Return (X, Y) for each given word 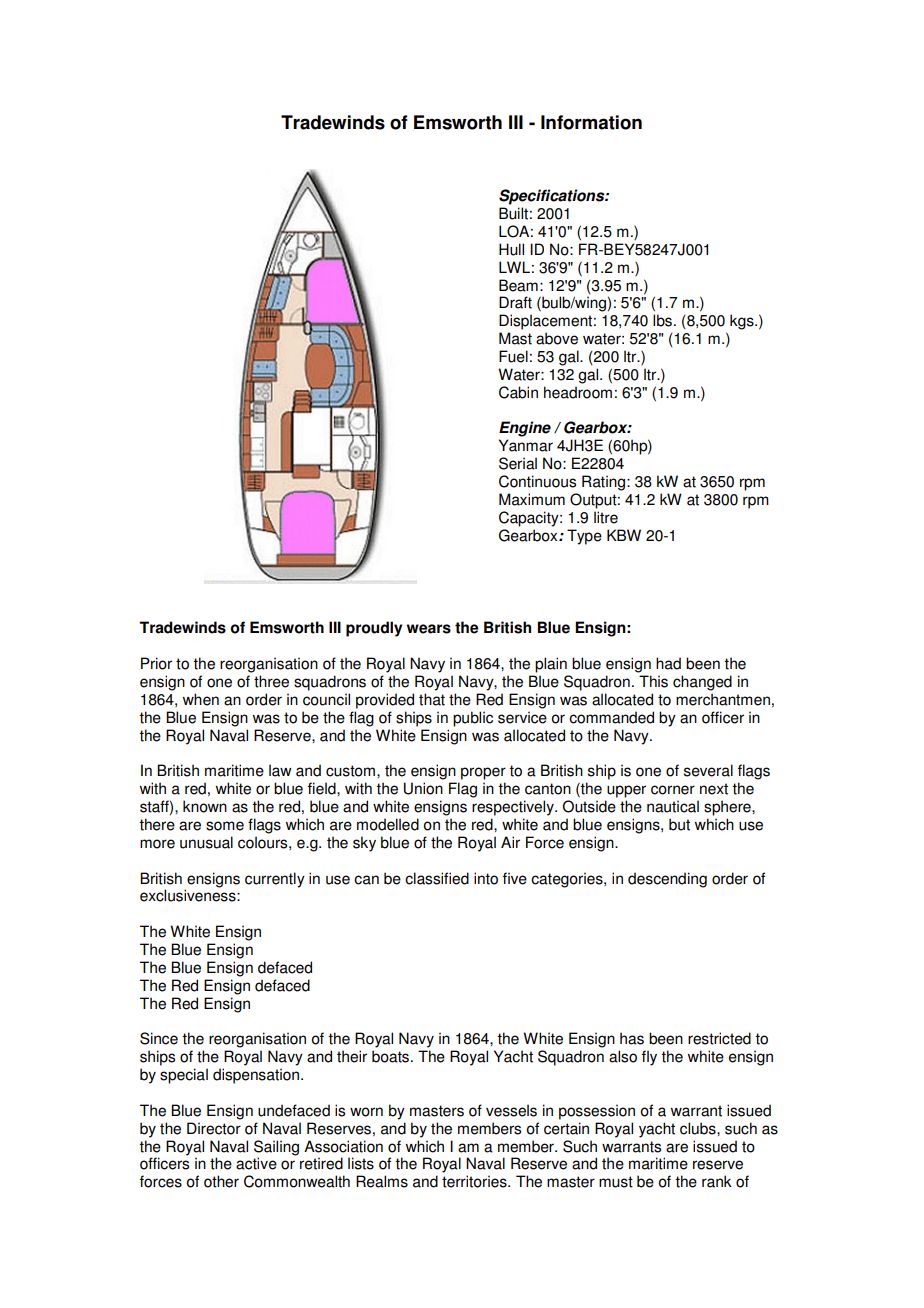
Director (214, 1128)
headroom (578, 392)
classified (437, 878)
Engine (525, 429)
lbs (662, 320)
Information (591, 122)
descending (667, 880)
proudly (374, 629)
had (668, 663)
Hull (511, 249)
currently (275, 880)
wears (429, 629)
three (271, 681)
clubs (699, 1128)
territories (475, 1181)
